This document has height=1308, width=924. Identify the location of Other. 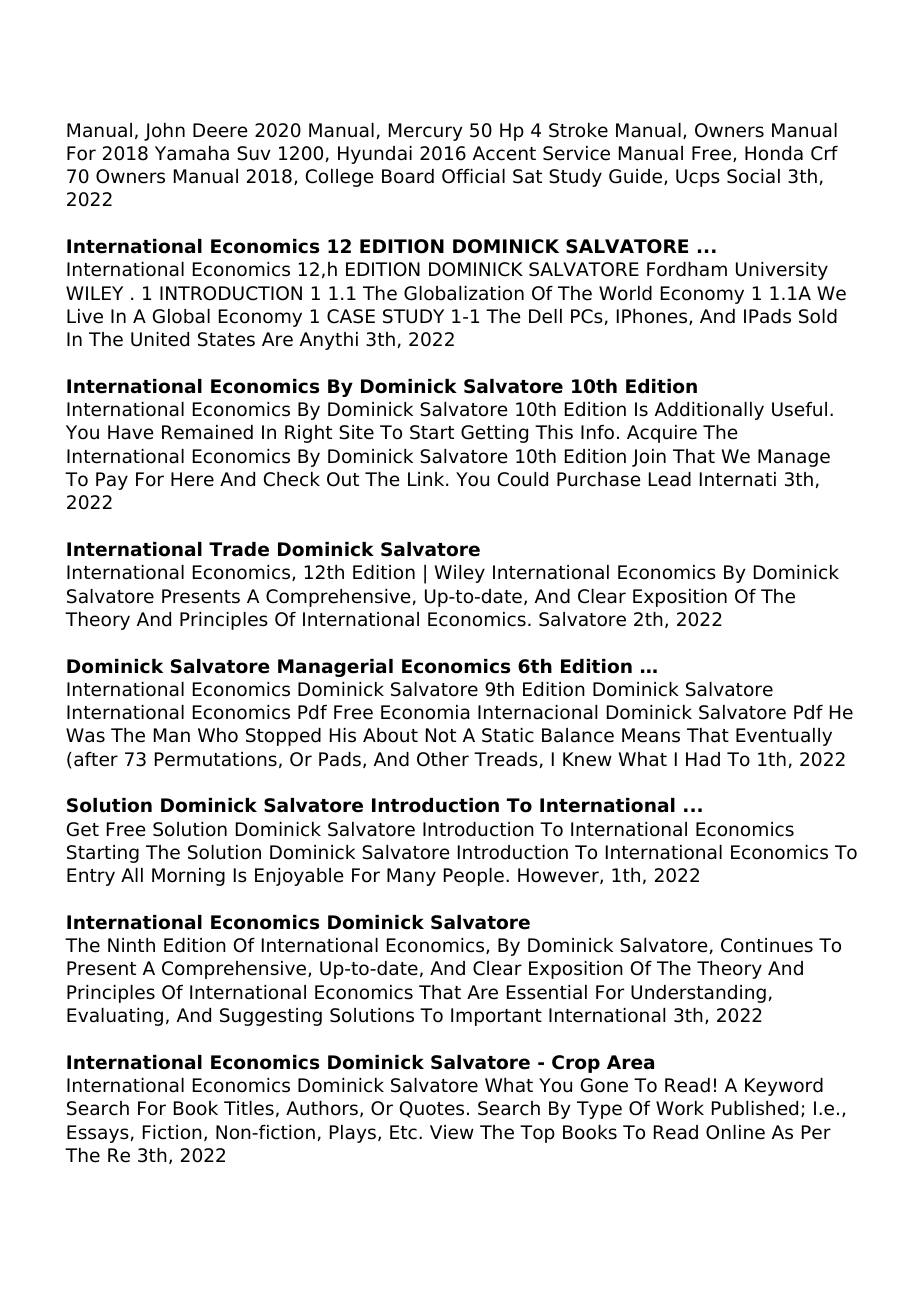
(443, 759).
